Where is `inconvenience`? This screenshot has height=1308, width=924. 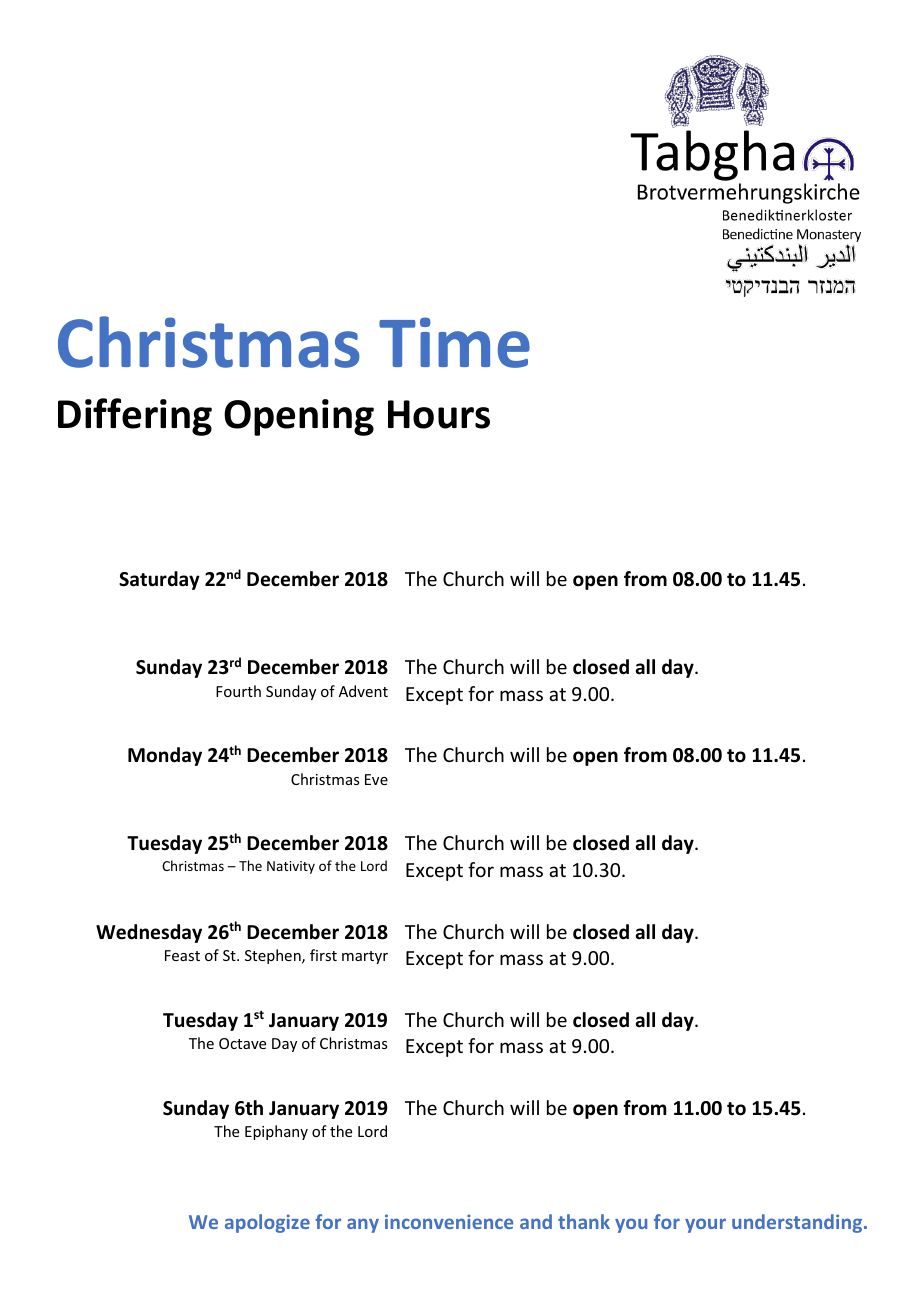
inconvenience is located at coordinates (449, 1221).
